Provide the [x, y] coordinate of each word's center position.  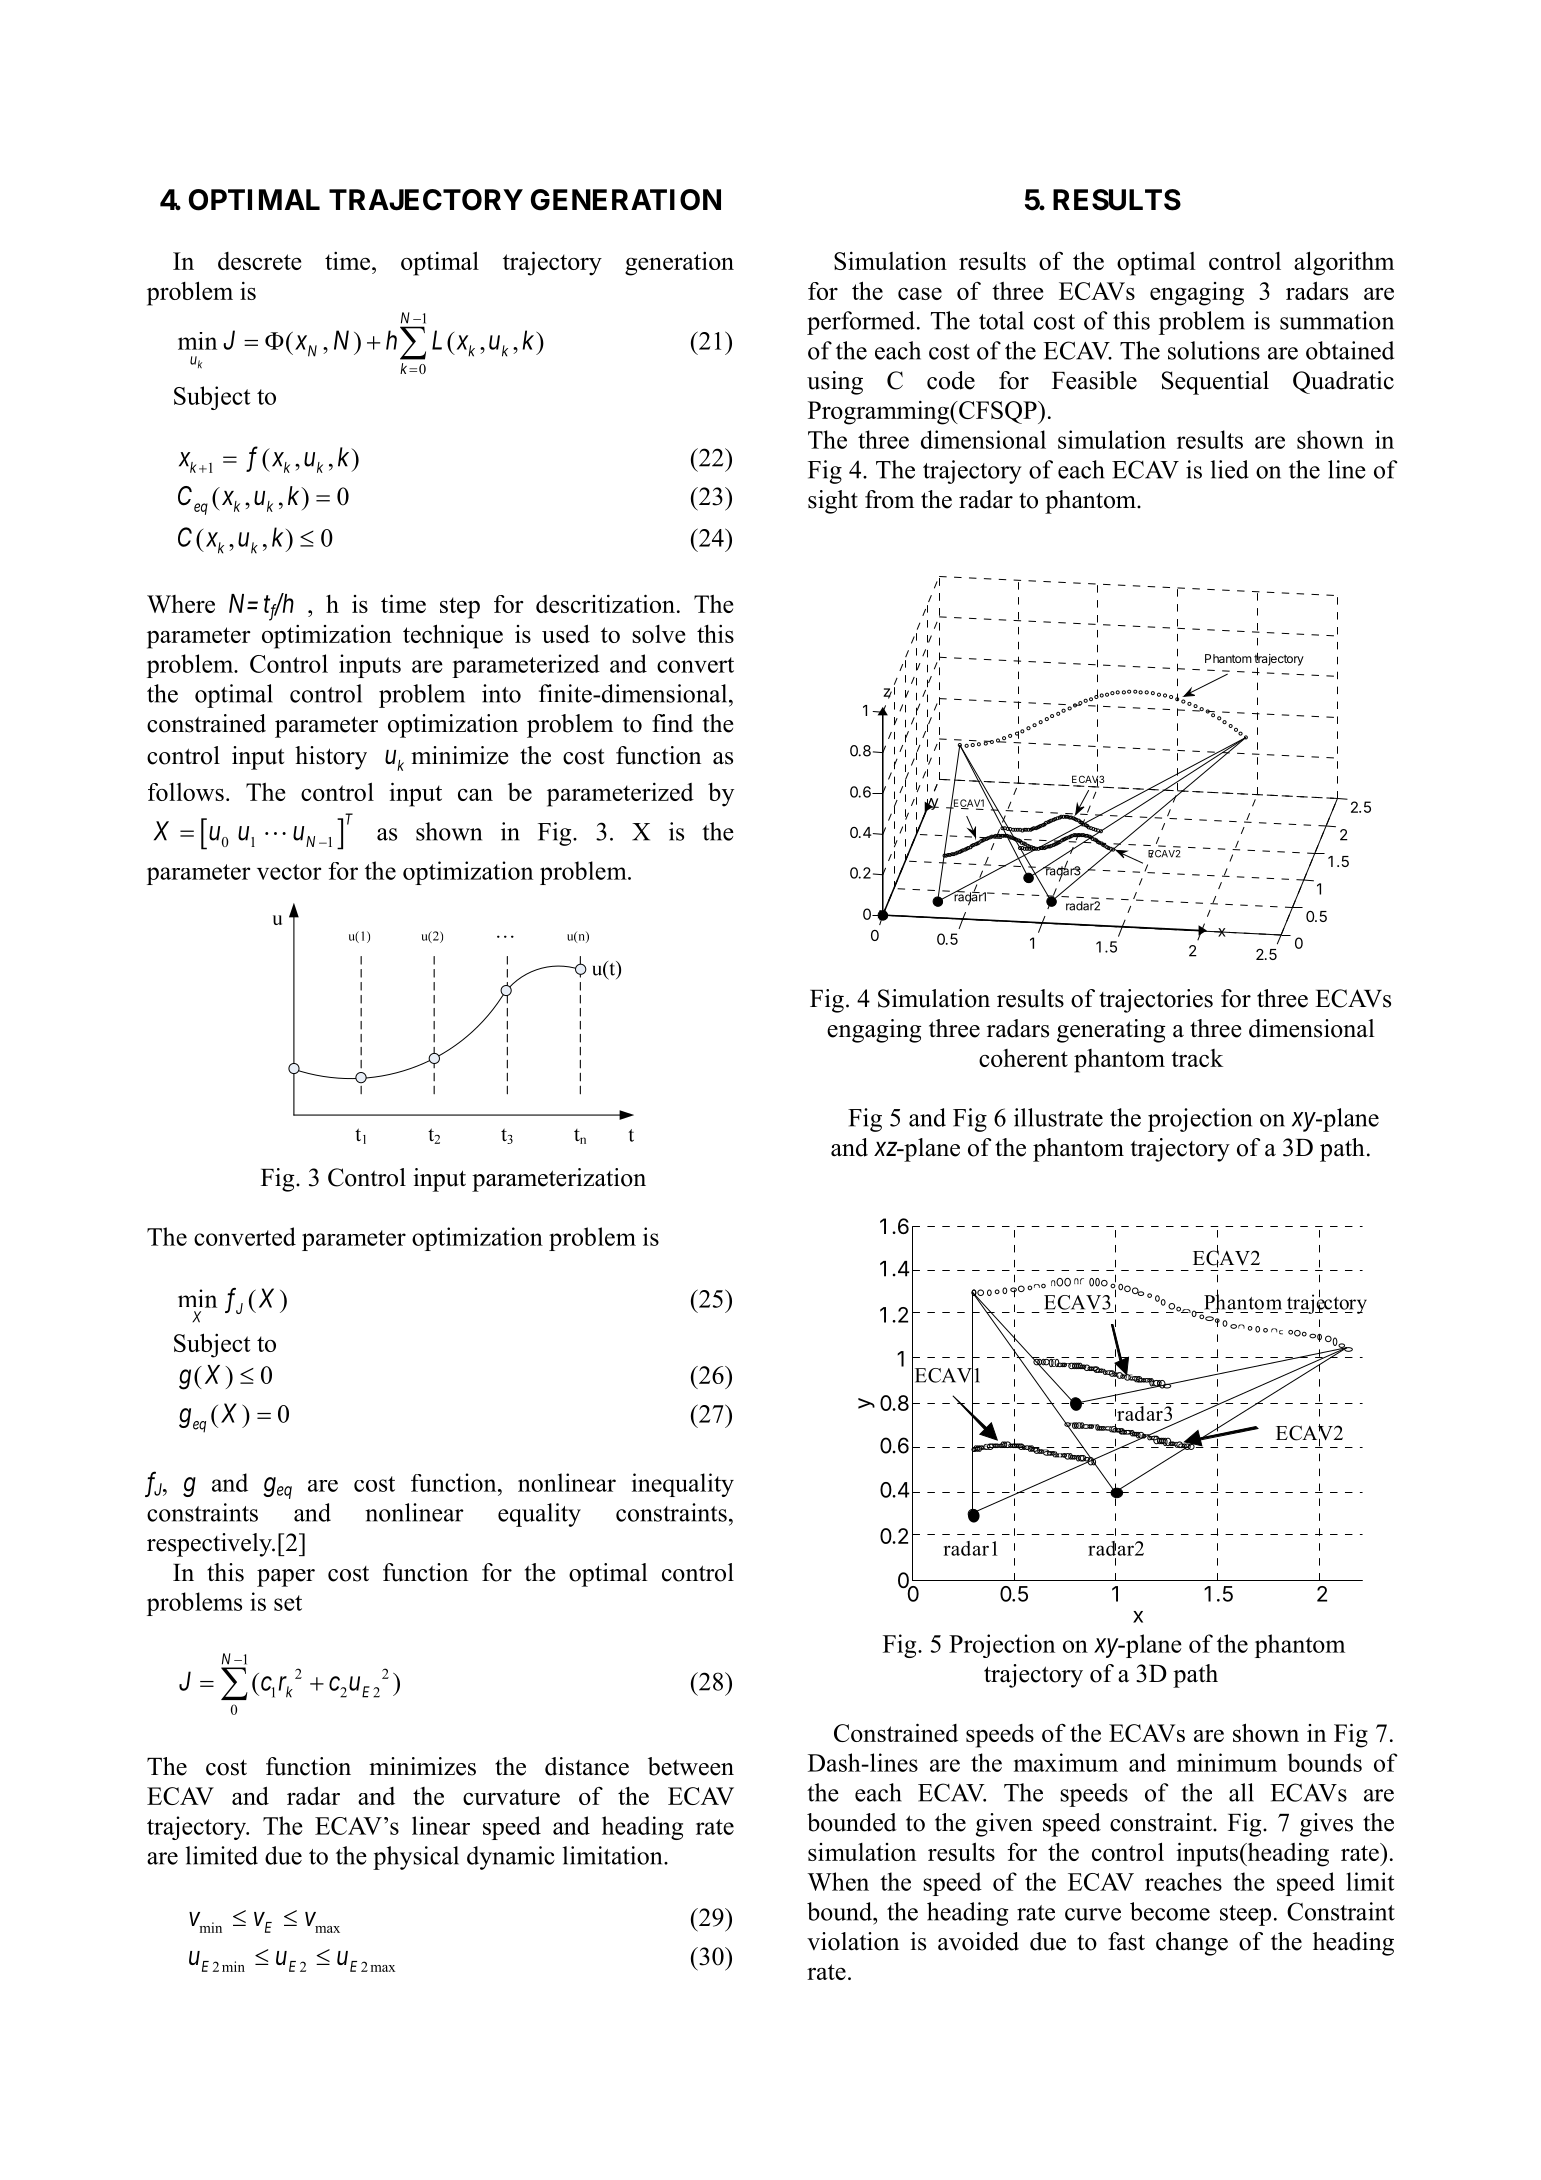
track [1197, 1058]
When [838, 1881]
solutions [1214, 350]
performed [861, 323]
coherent [1023, 1058]
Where [181, 604]
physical [416, 1858]
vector [289, 872]
